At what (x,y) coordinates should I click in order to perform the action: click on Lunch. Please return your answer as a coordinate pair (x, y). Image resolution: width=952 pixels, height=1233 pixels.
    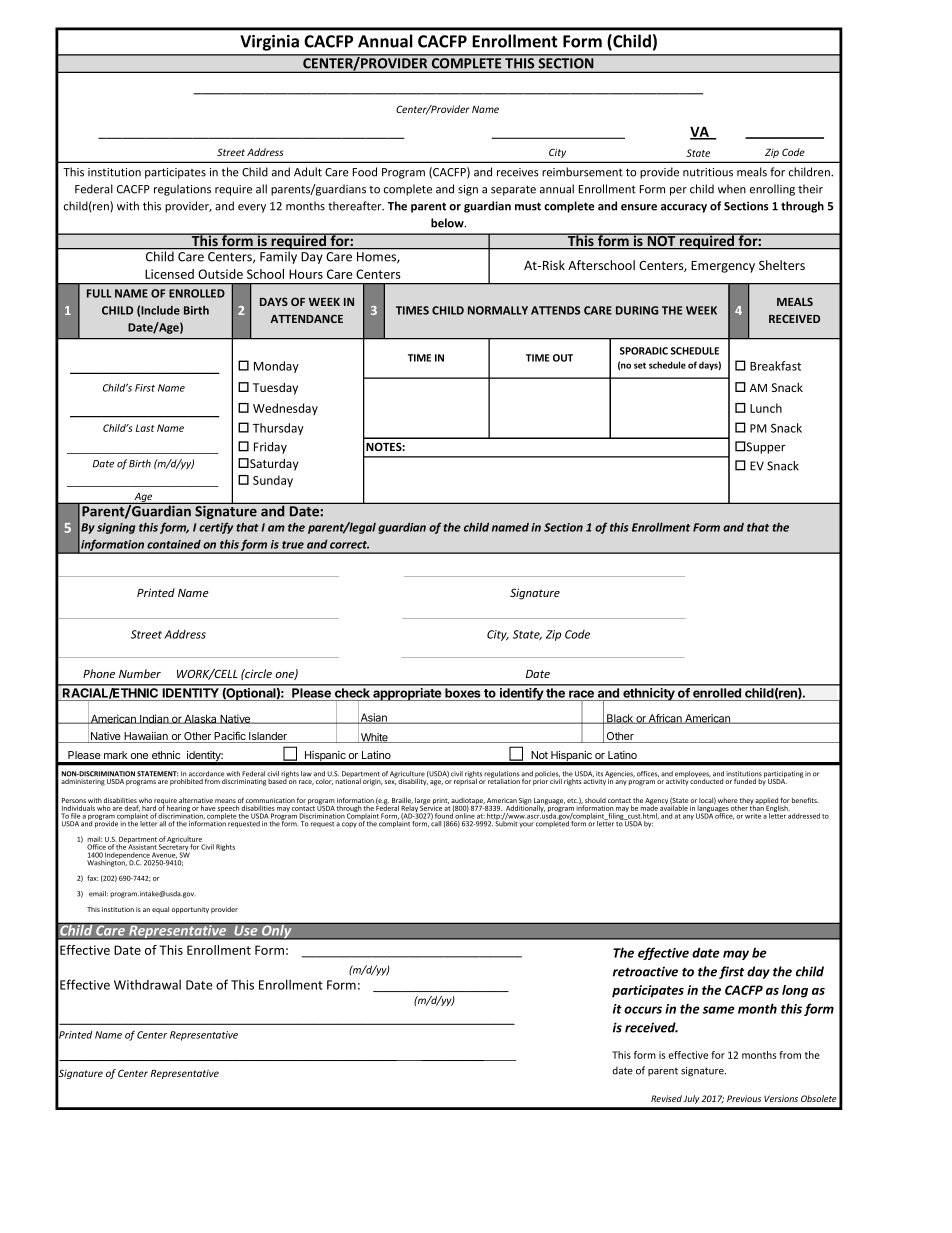
    Looking at the image, I should click on (766, 408).
